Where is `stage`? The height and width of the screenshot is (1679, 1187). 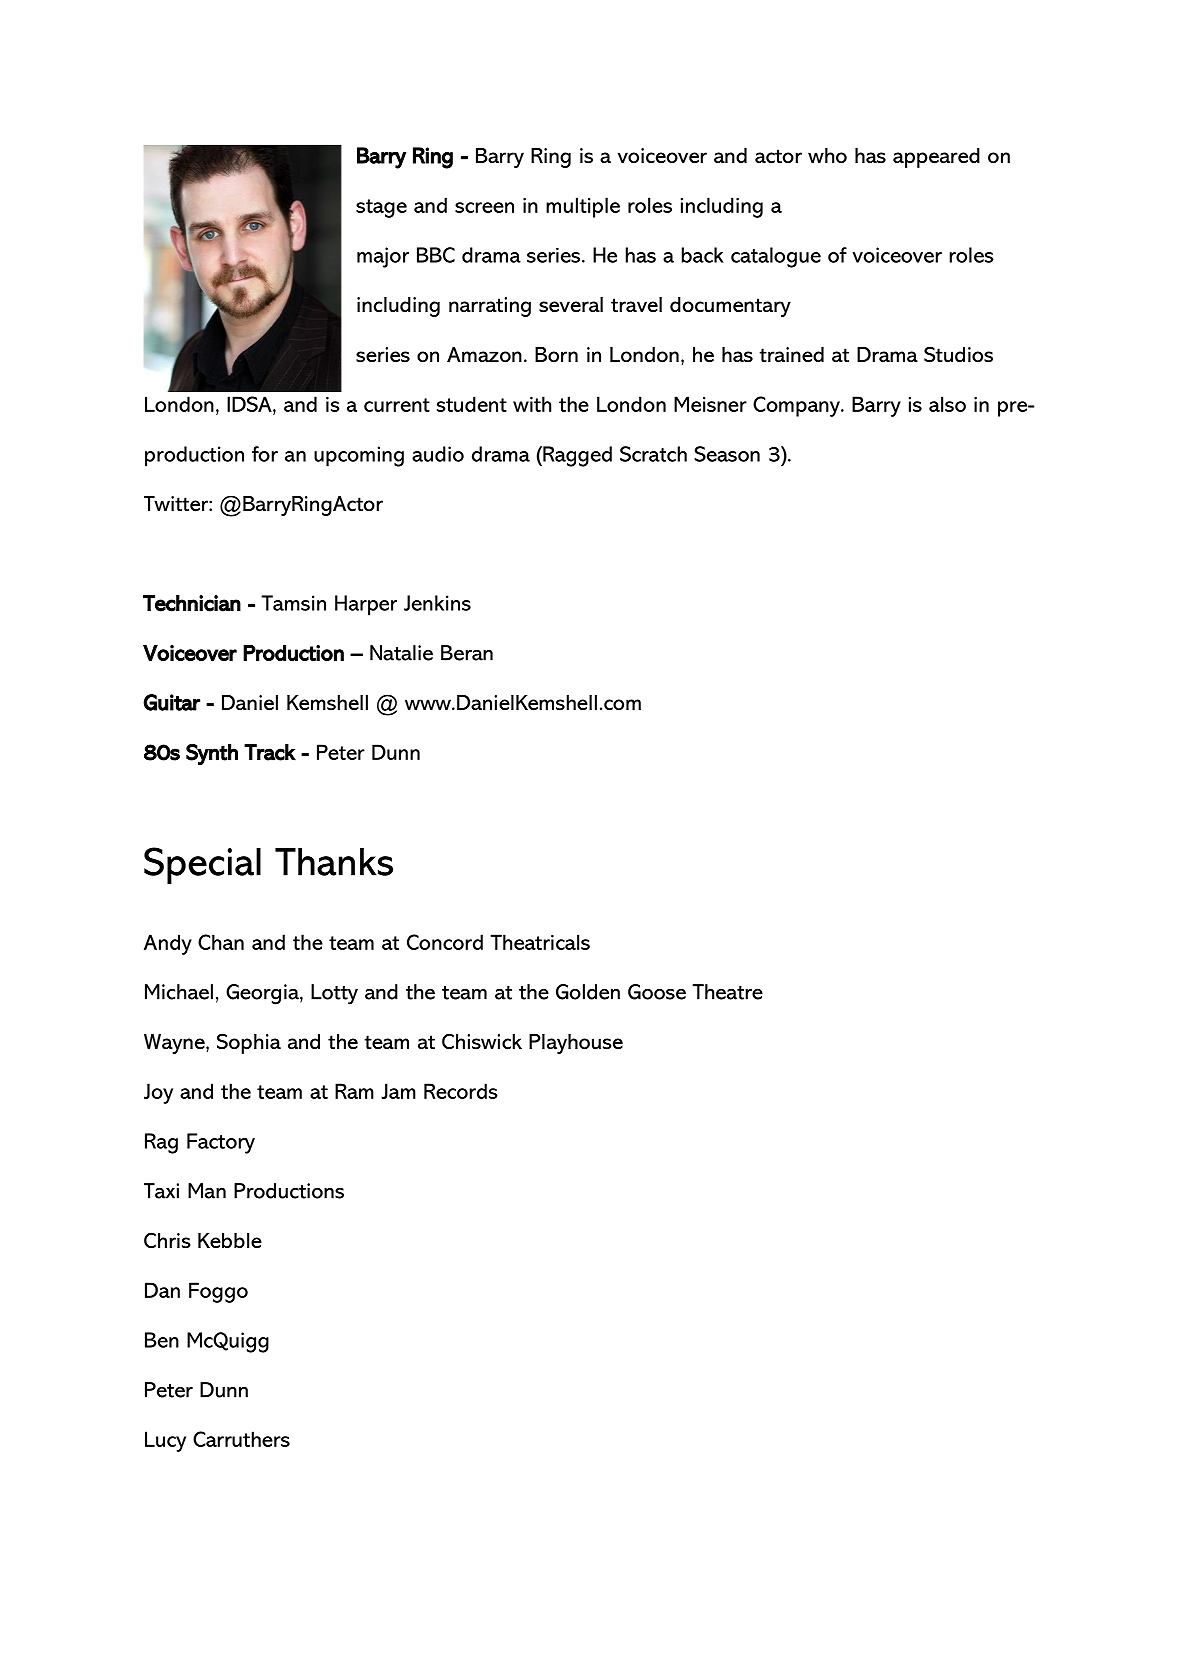 stage is located at coordinates (381, 208).
